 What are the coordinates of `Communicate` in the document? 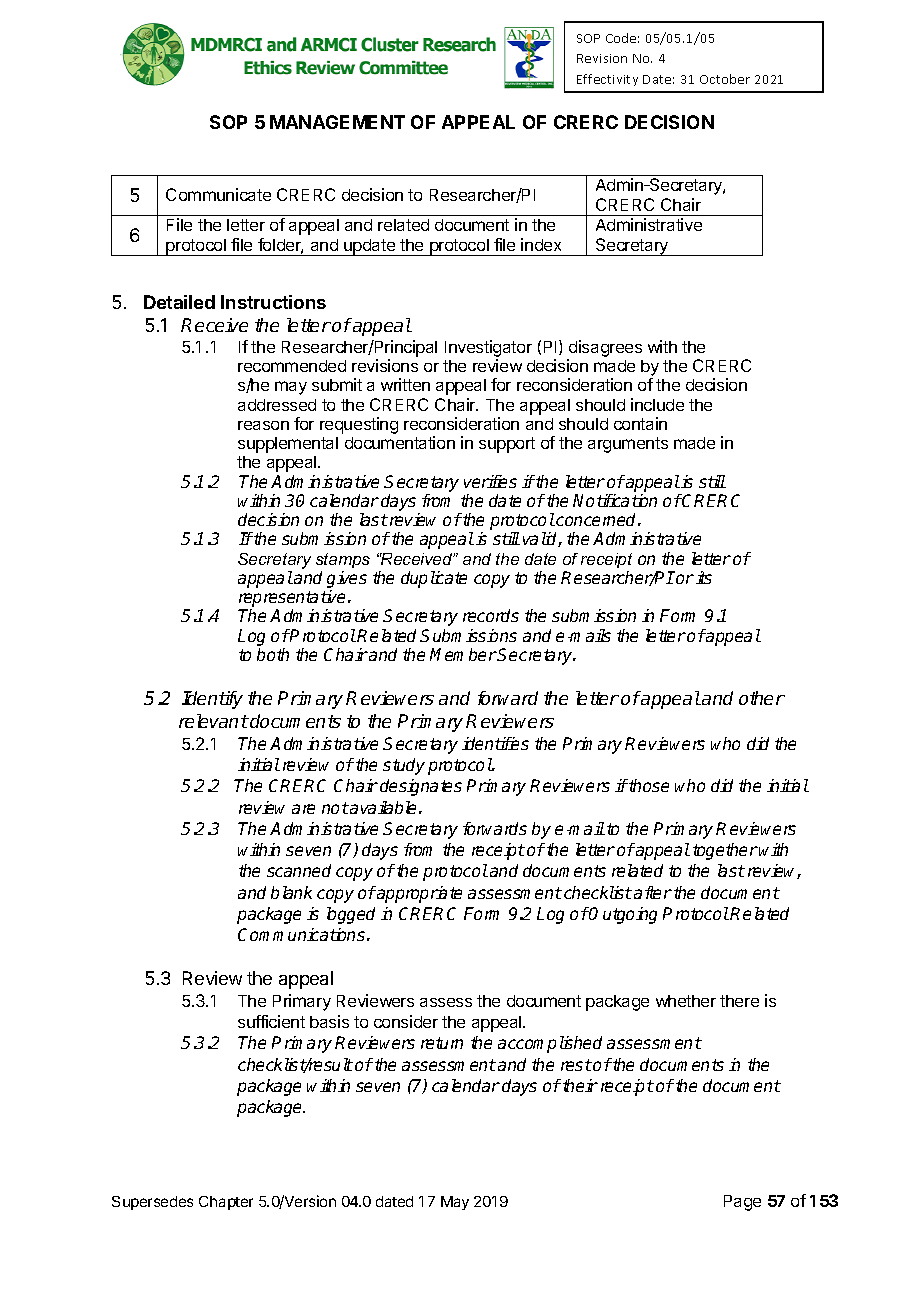 It's located at (218, 194).
